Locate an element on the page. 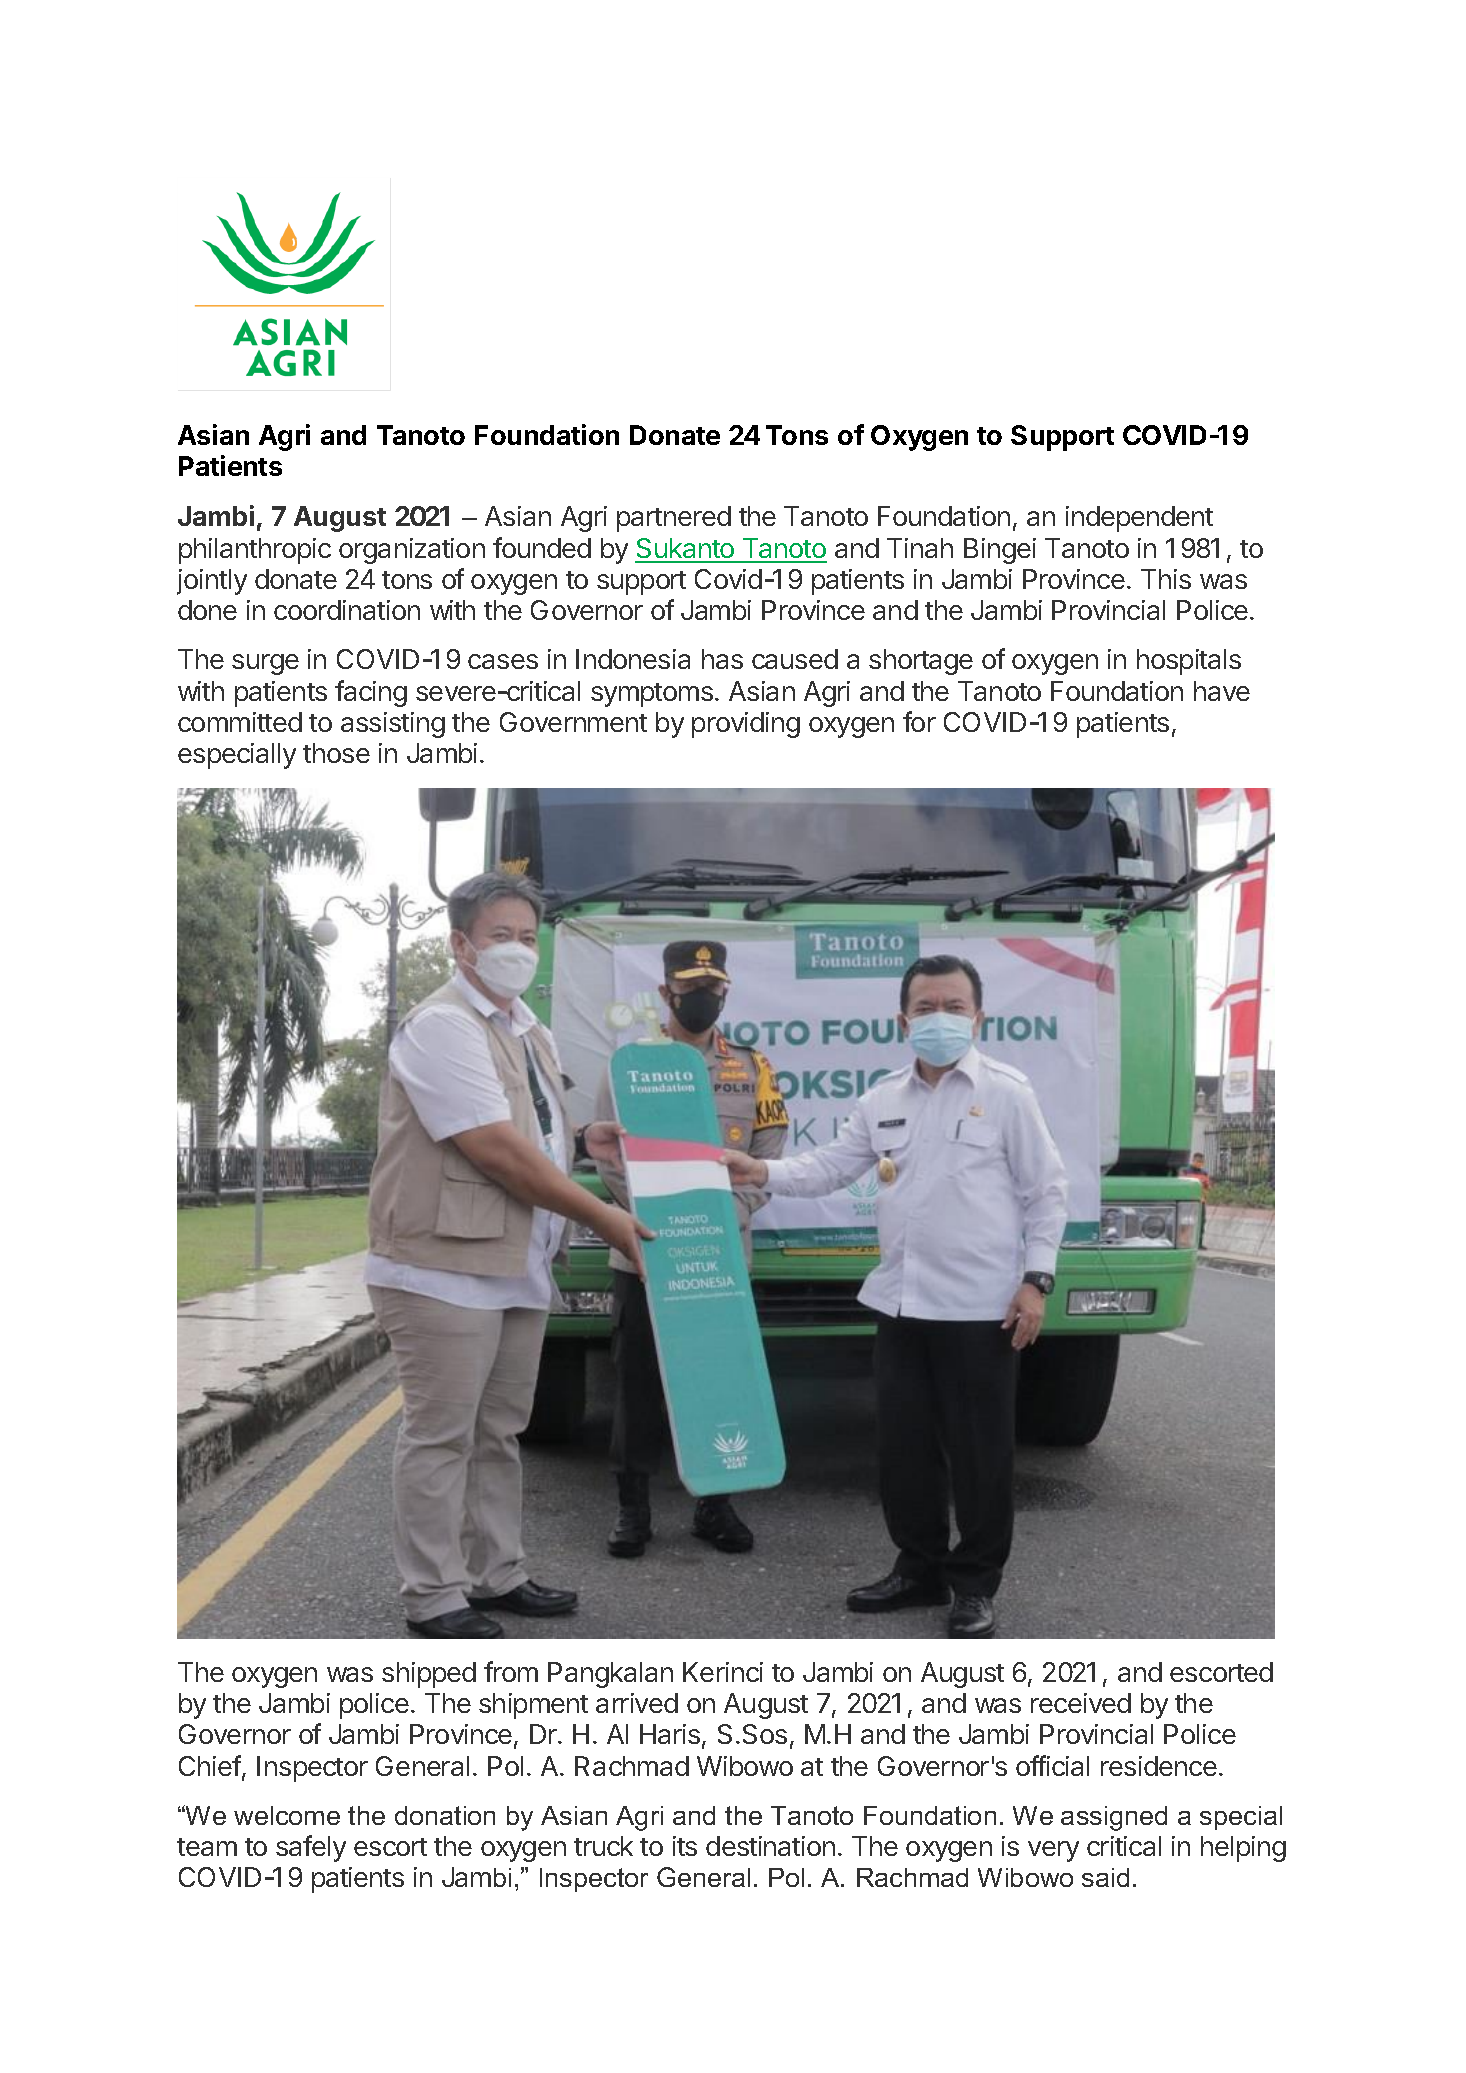 The width and height of the page is (1466, 2073). its is located at coordinates (685, 1846).
